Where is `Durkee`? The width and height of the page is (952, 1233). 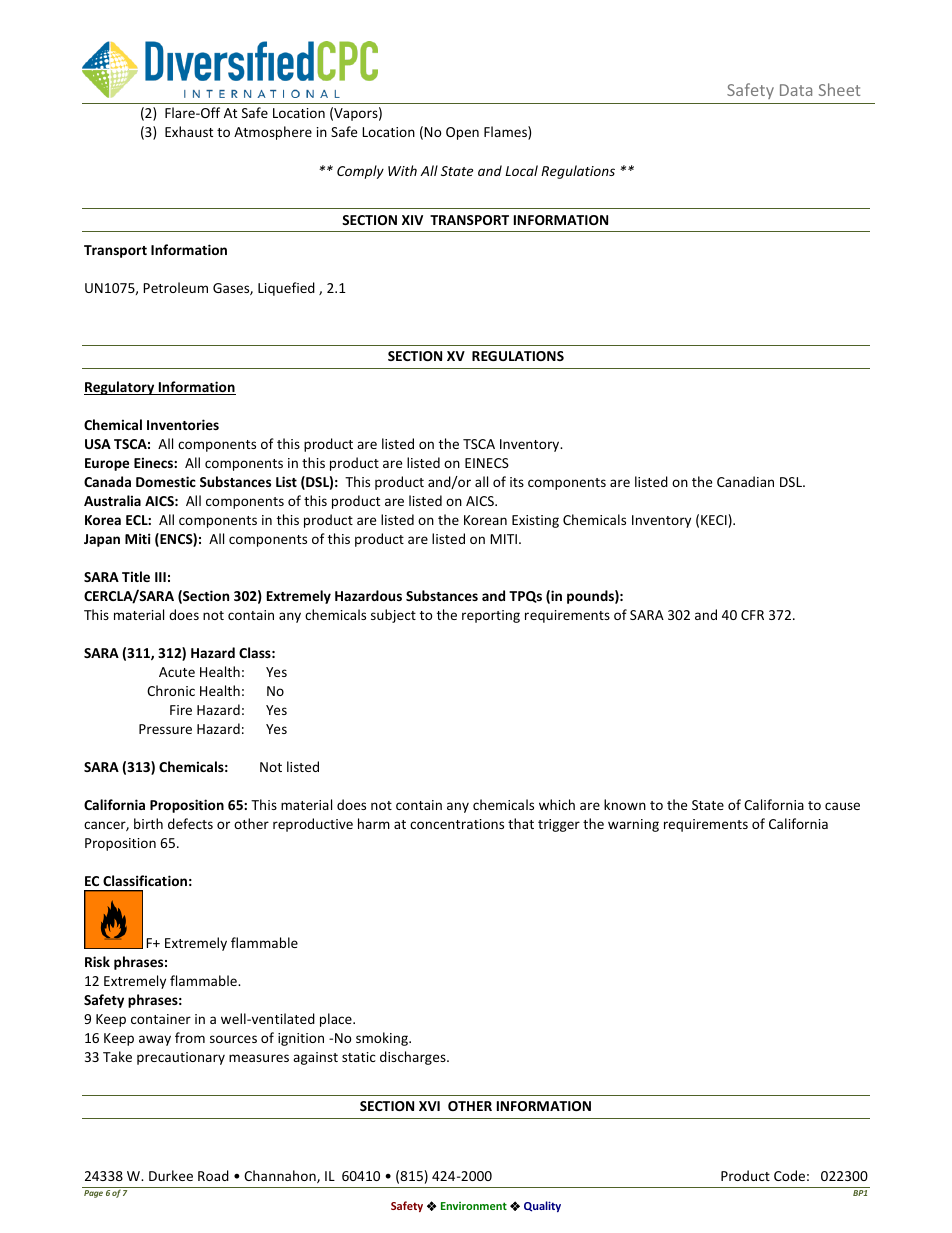
Durkee is located at coordinates (171, 1175).
